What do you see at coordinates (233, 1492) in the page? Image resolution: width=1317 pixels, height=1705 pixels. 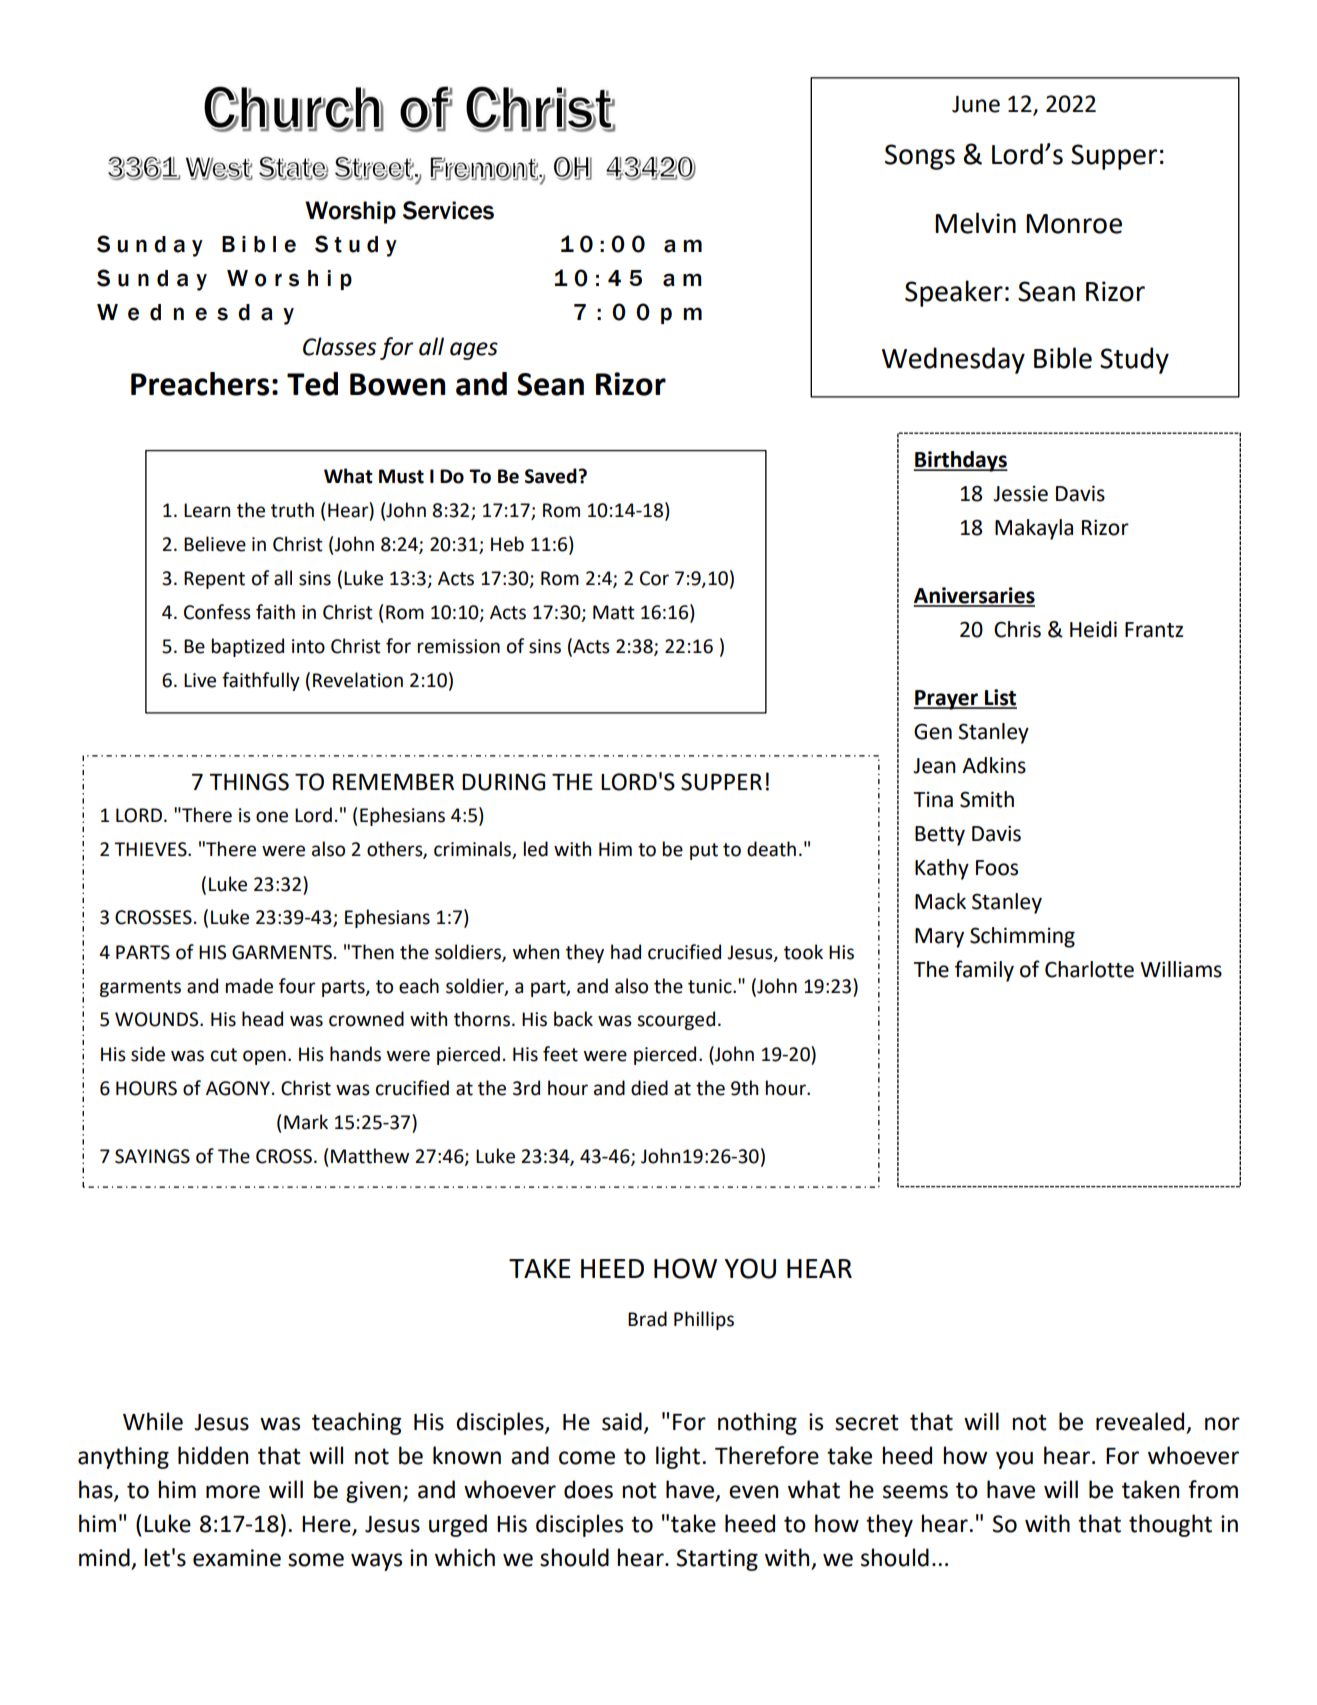 I see `more` at bounding box center [233, 1492].
